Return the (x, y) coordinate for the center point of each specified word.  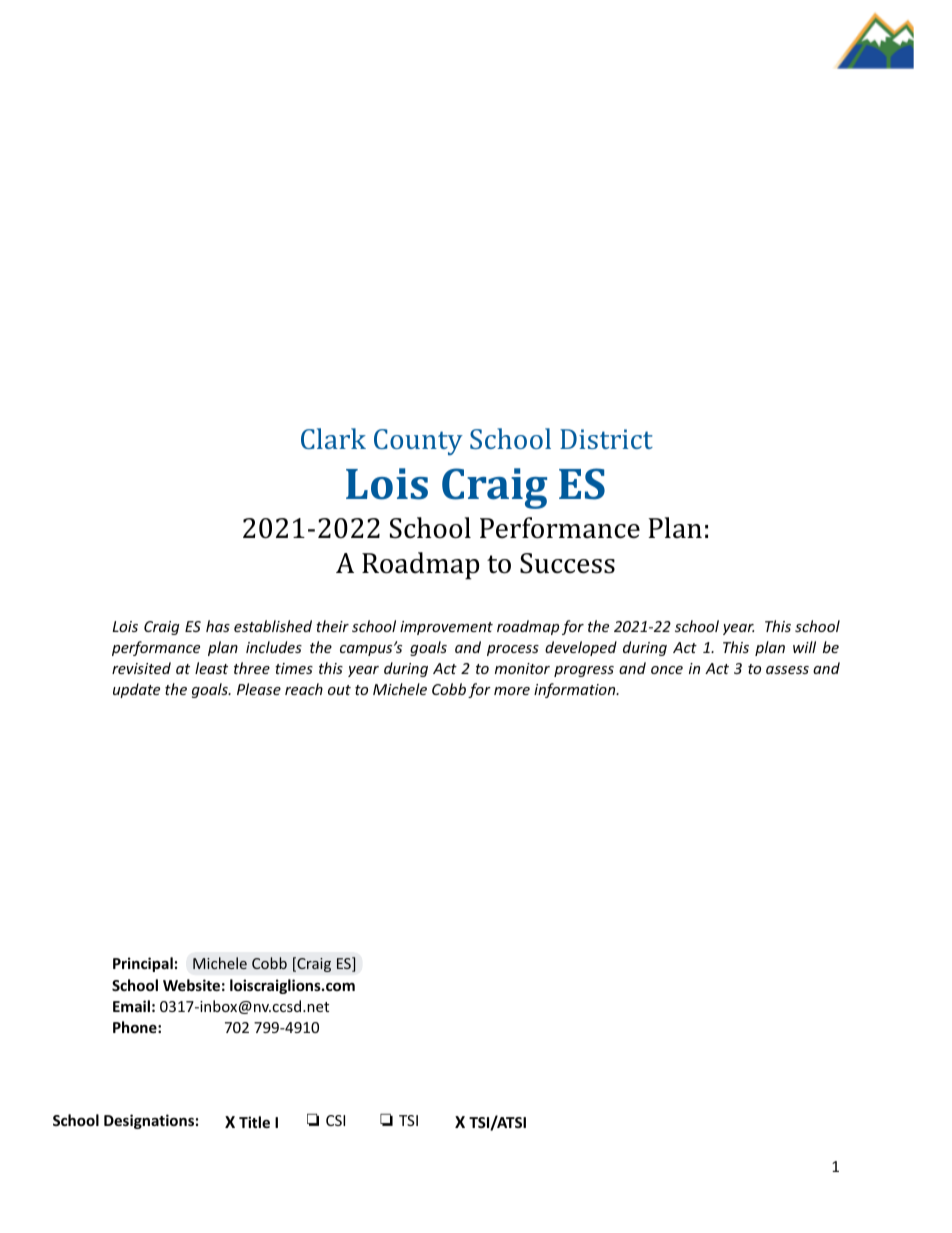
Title (254, 1122)
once (667, 670)
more (512, 691)
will (804, 647)
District (606, 439)
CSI (335, 1120)
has (218, 626)
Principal (143, 964)
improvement (446, 628)
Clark (333, 438)
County (418, 442)
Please (259, 689)
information (576, 690)
